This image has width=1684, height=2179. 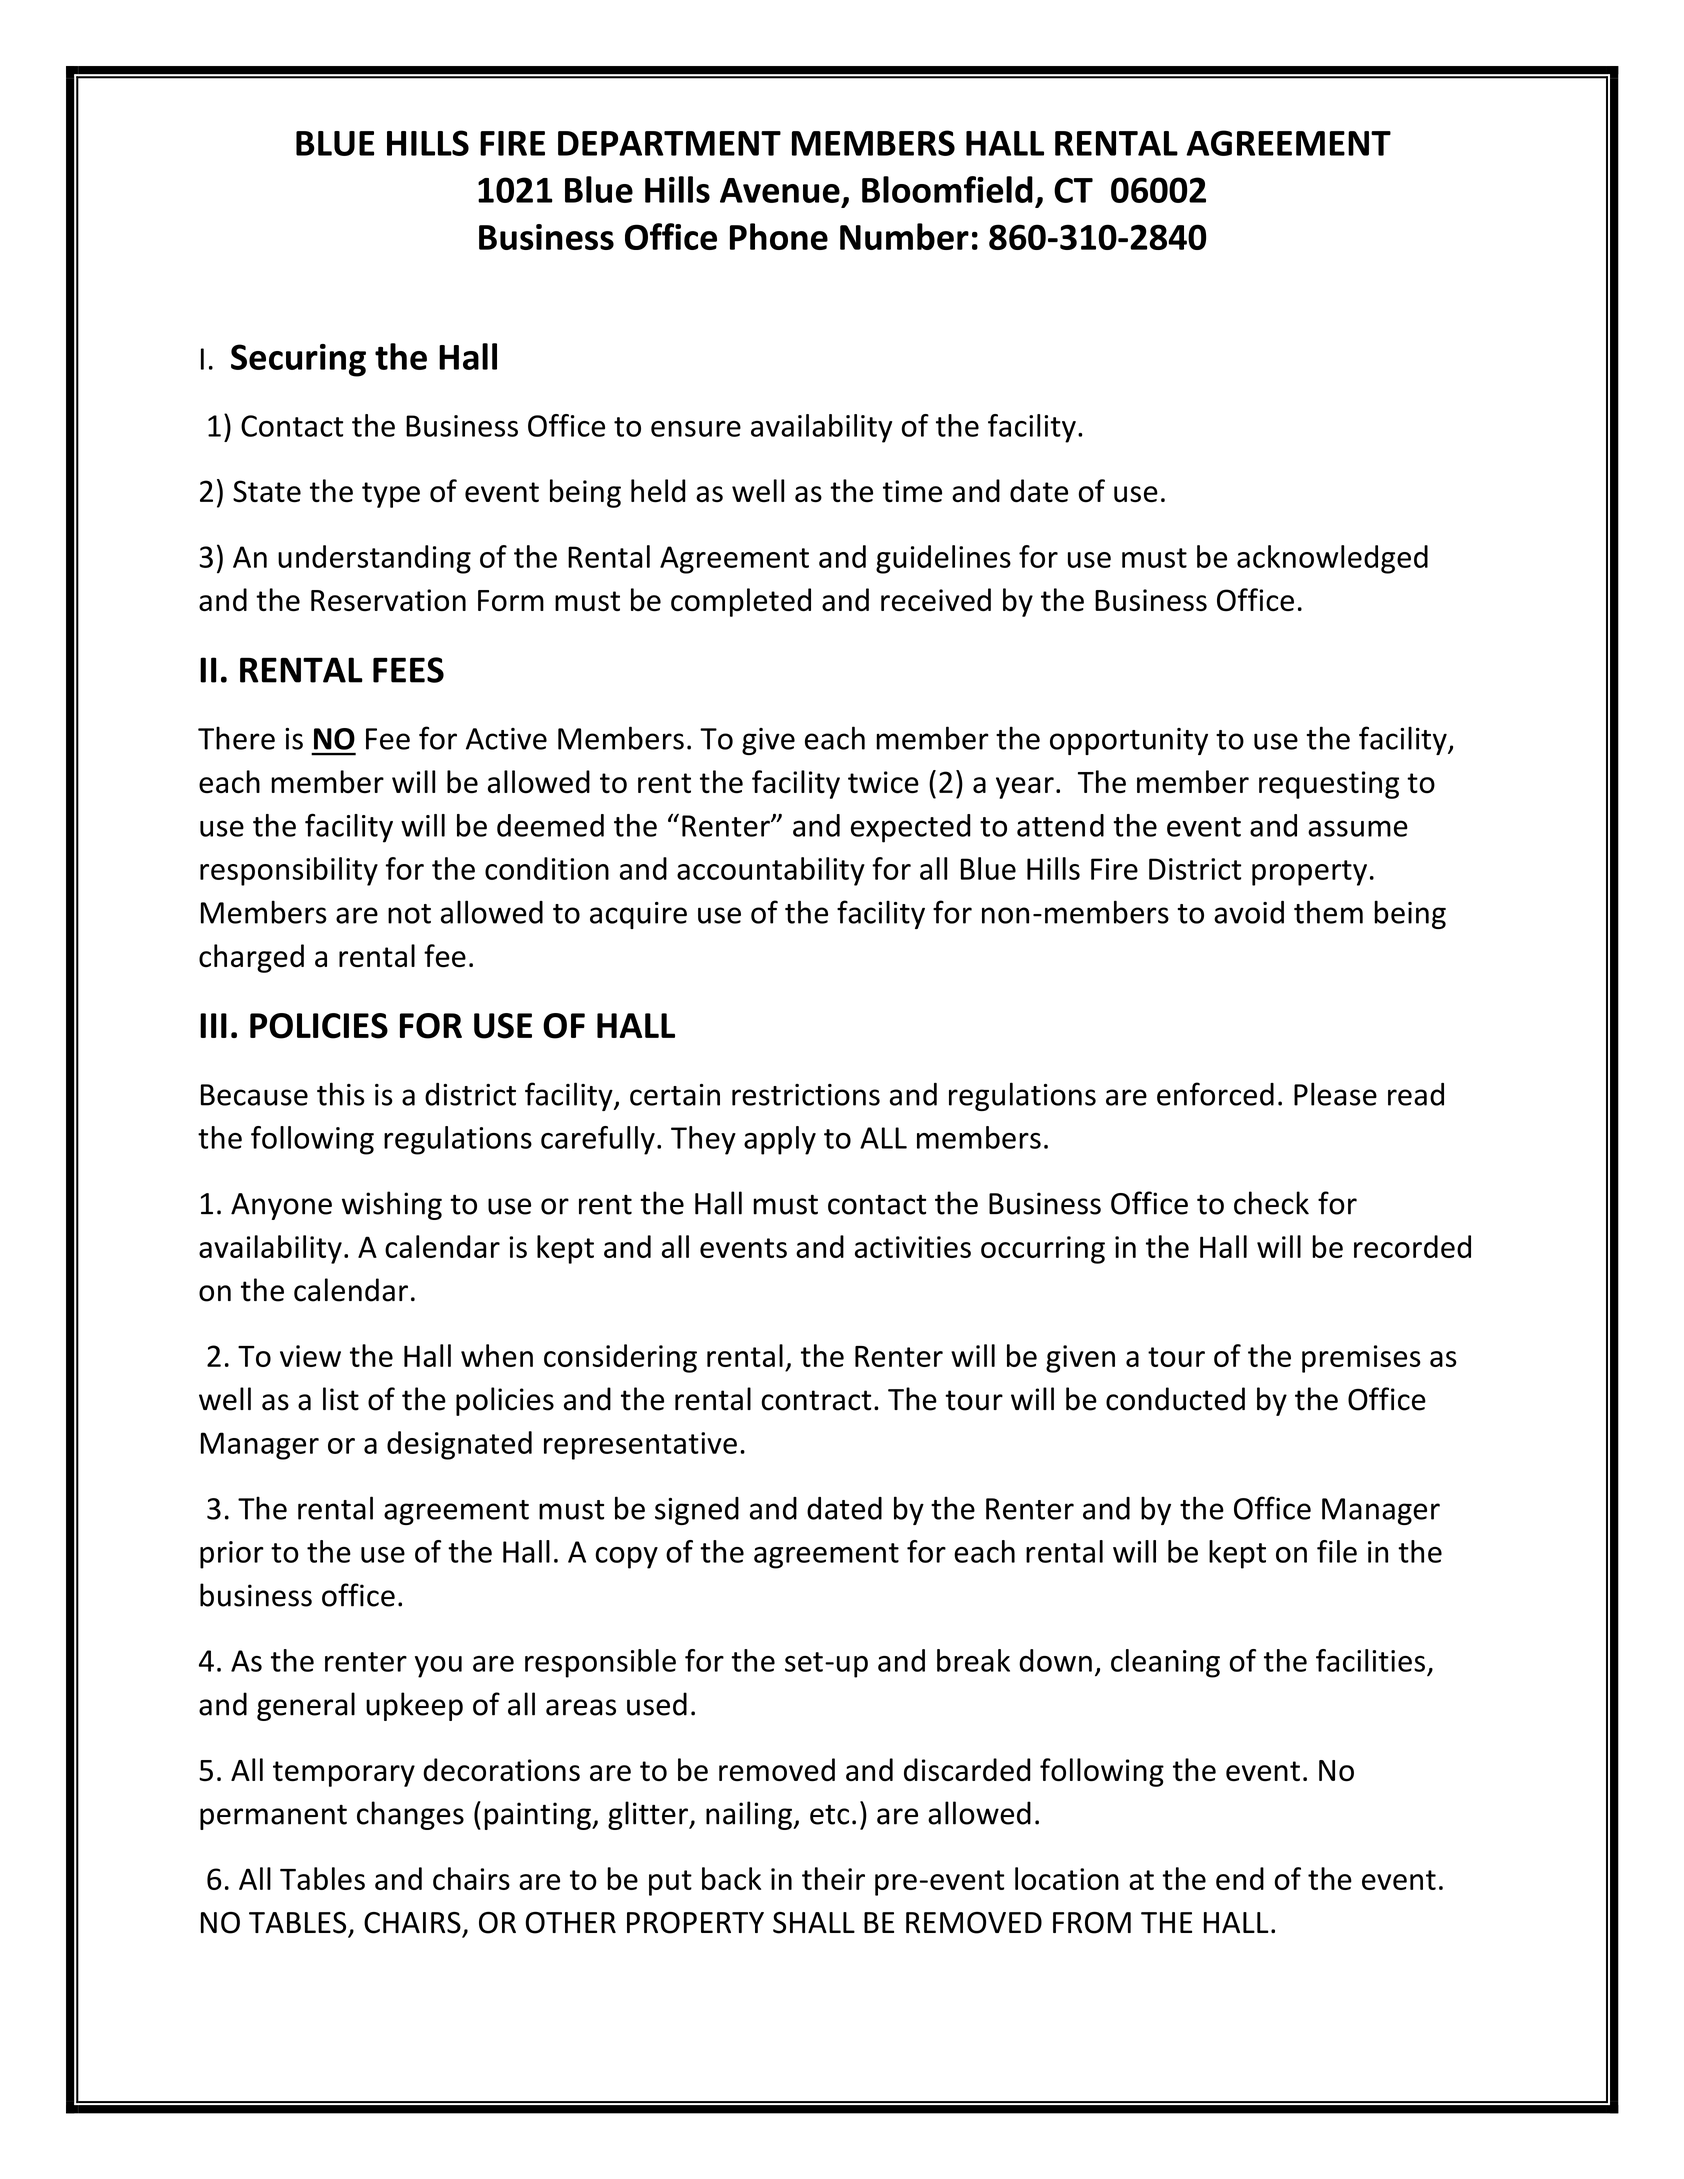 I want to click on file, so click(x=1337, y=1551).
